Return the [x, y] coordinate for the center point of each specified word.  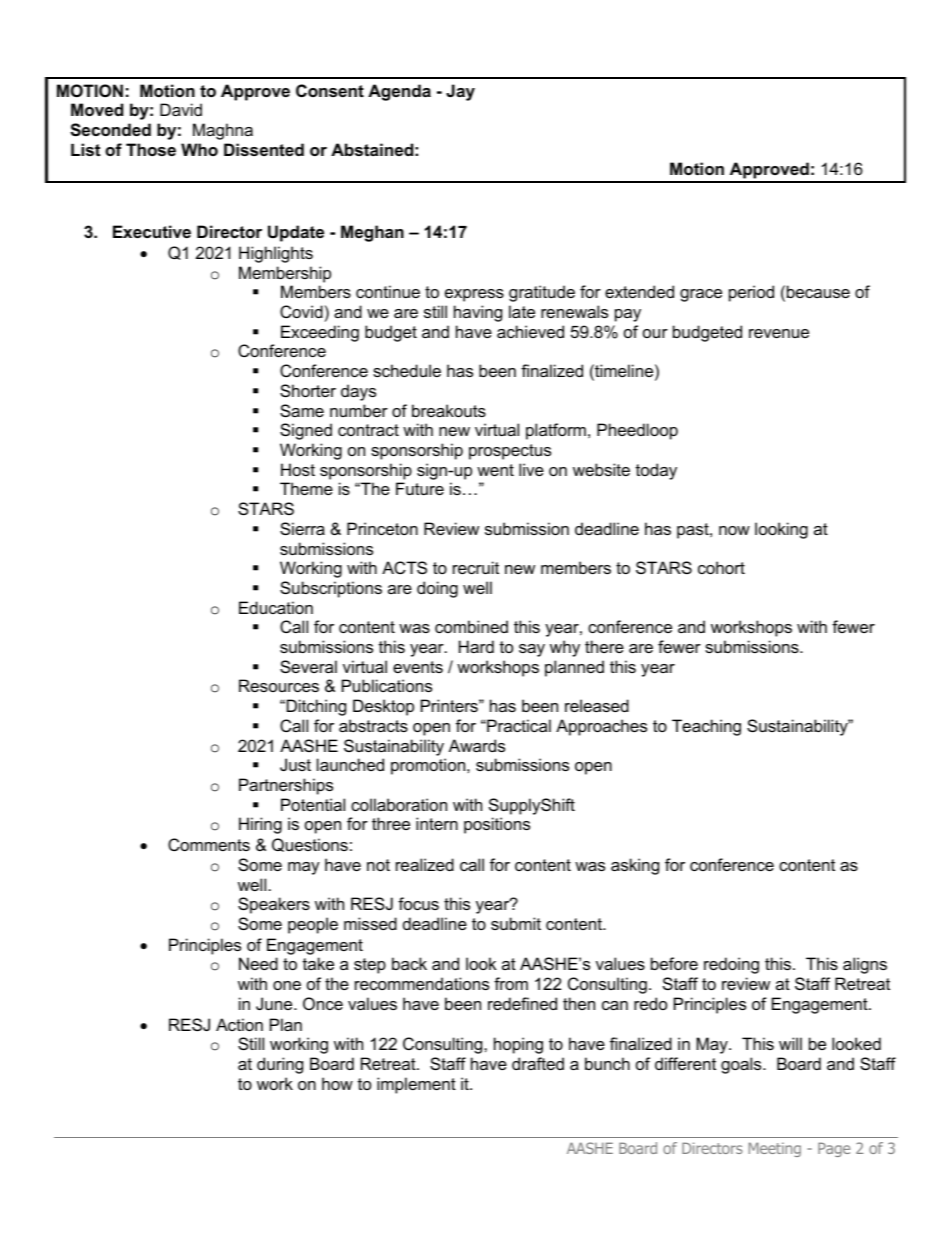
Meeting [775, 1149]
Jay [460, 92]
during [280, 1065]
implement [416, 1085]
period [751, 293]
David [181, 109]
